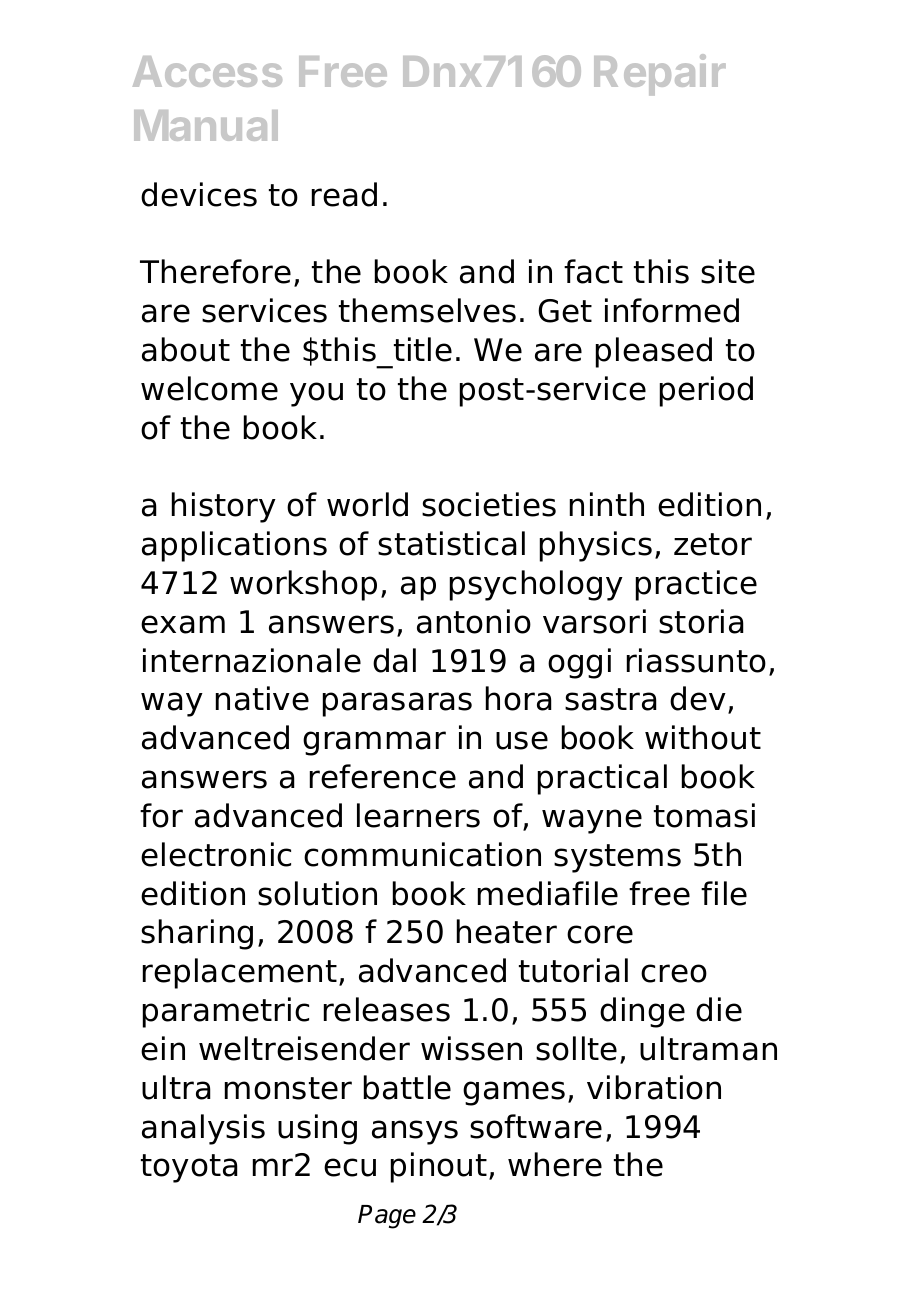 The width and height of the document is (924, 1303). Describe the element at coordinates (189, 1168) in the document. I see `toyota` at that location.
